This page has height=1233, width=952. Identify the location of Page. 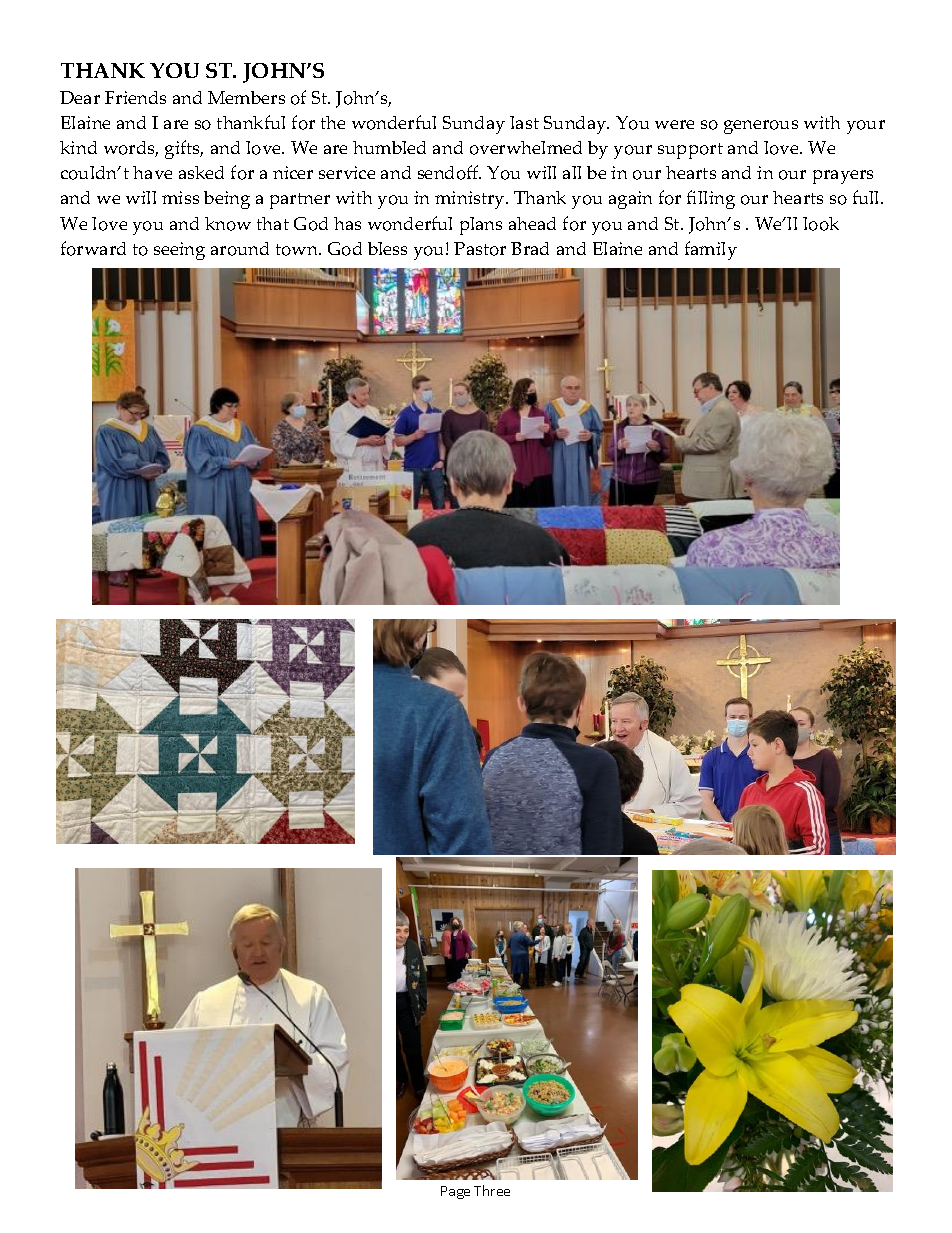
(455, 1192).
